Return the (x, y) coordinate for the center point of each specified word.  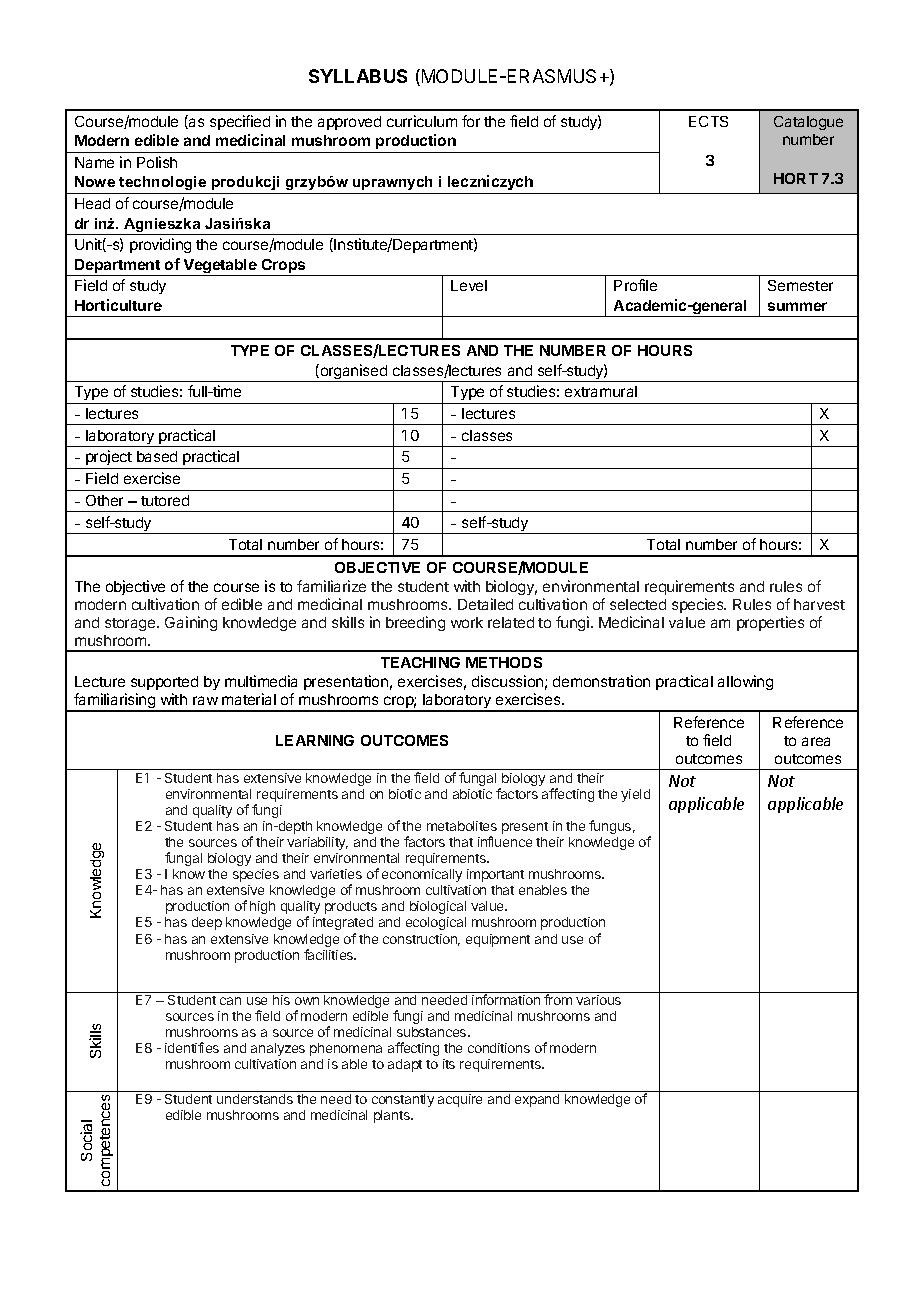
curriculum (422, 121)
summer (797, 306)
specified (240, 122)
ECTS (708, 121)
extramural (601, 391)
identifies (192, 1047)
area (816, 741)
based (157, 456)
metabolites (462, 826)
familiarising (115, 702)
